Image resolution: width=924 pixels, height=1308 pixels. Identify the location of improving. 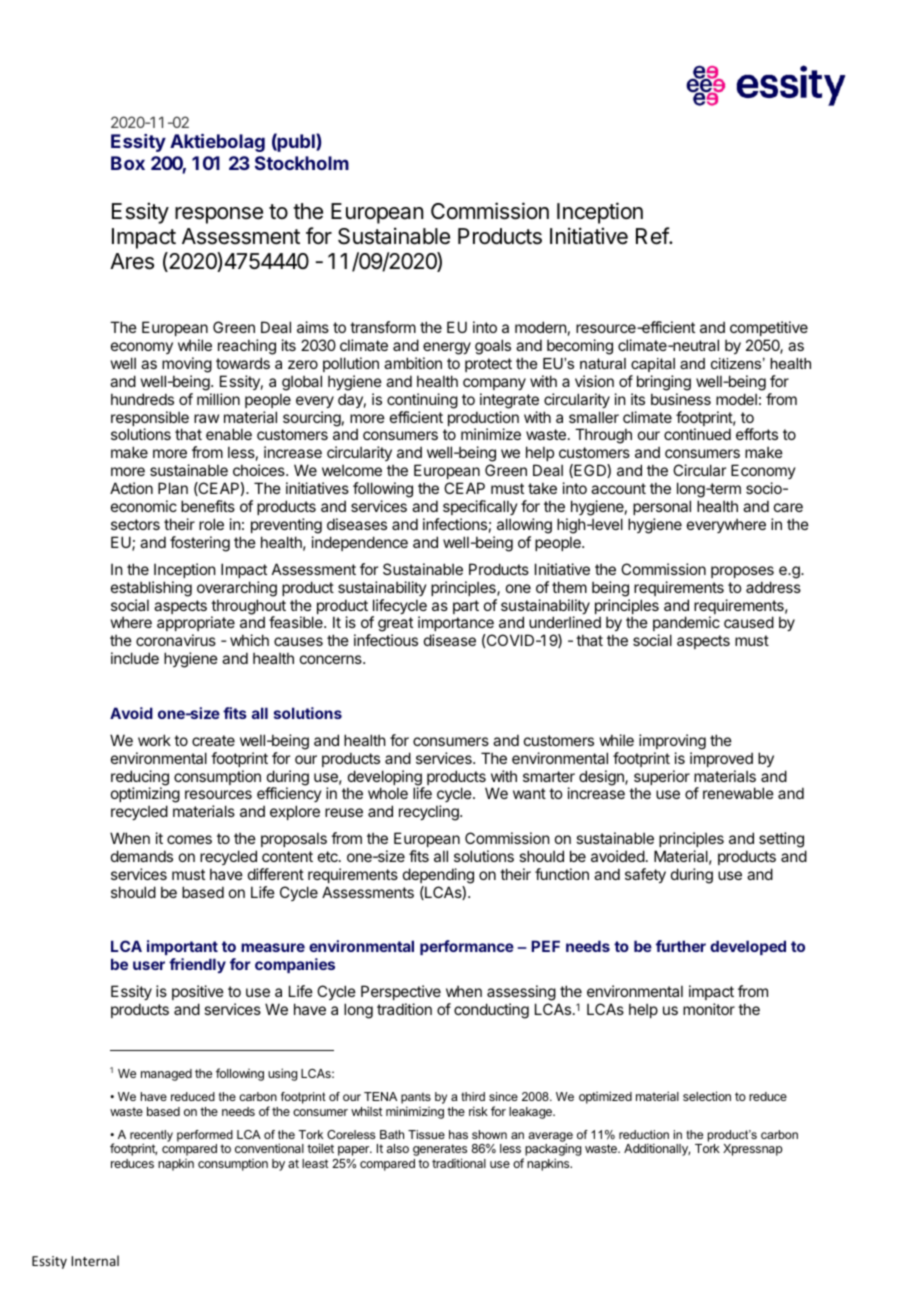
(672, 742).
